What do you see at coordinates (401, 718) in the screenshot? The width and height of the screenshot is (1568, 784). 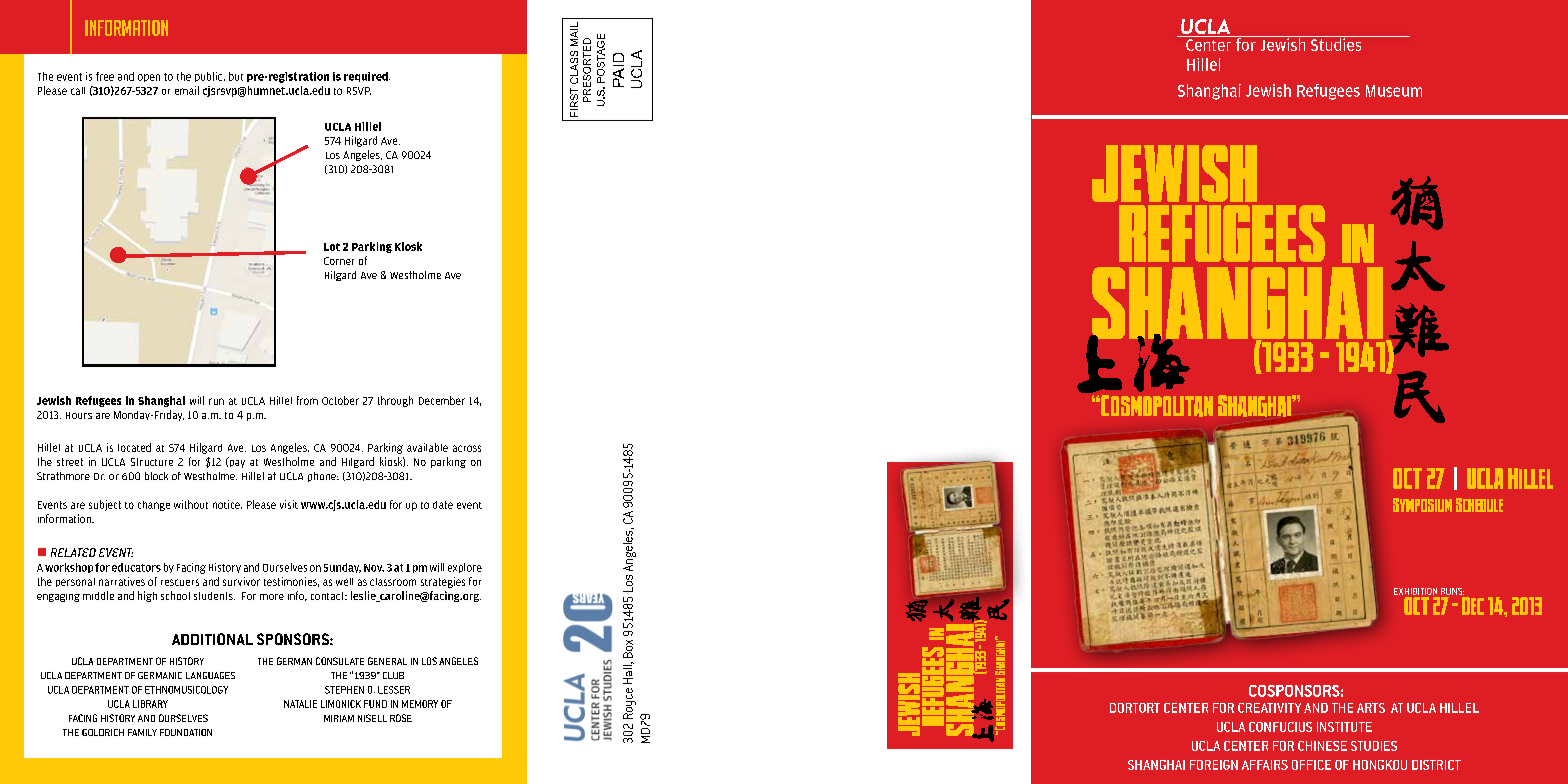 I see `ROSE` at bounding box center [401, 718].
